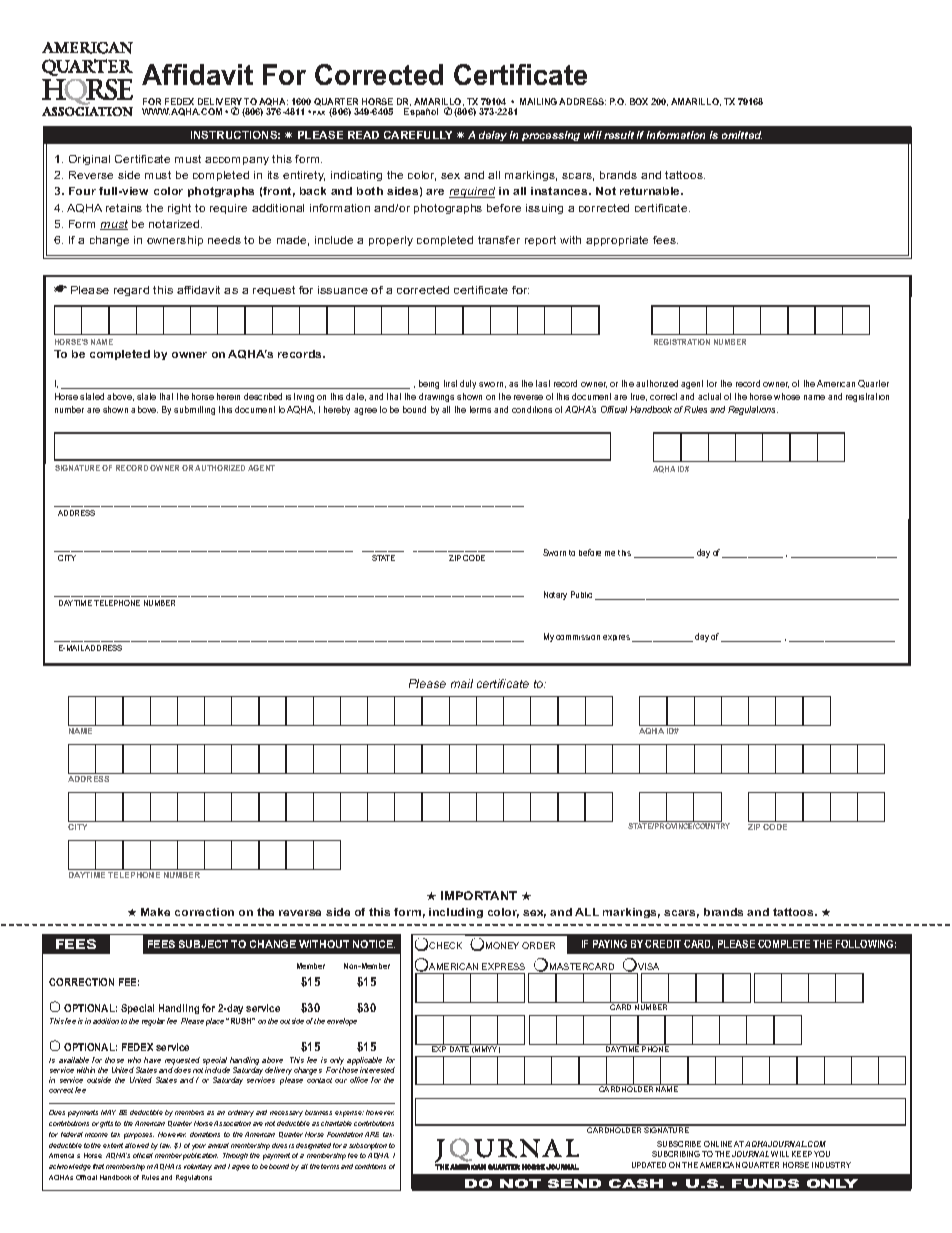 This screenshot has width=952, height=1233. What do you see at coordinates (555, 595) in the screenshot?
I see `Notary` at bounding box center [555, 595].
